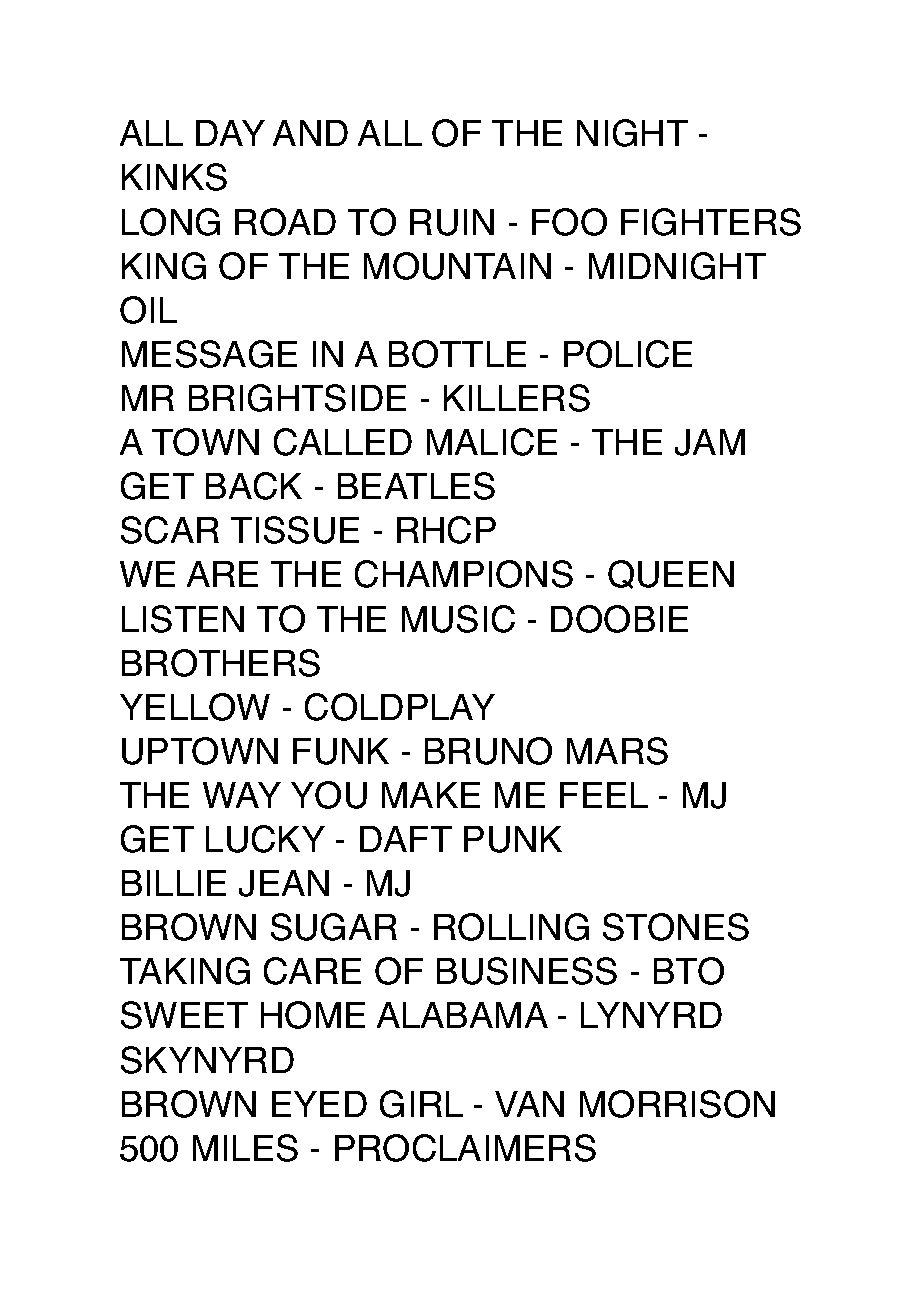 The image size is (924, 1308). What do you see at coordinates (431, 795) in the page?
I see `MAKE` at bounding box center [431, 795].
